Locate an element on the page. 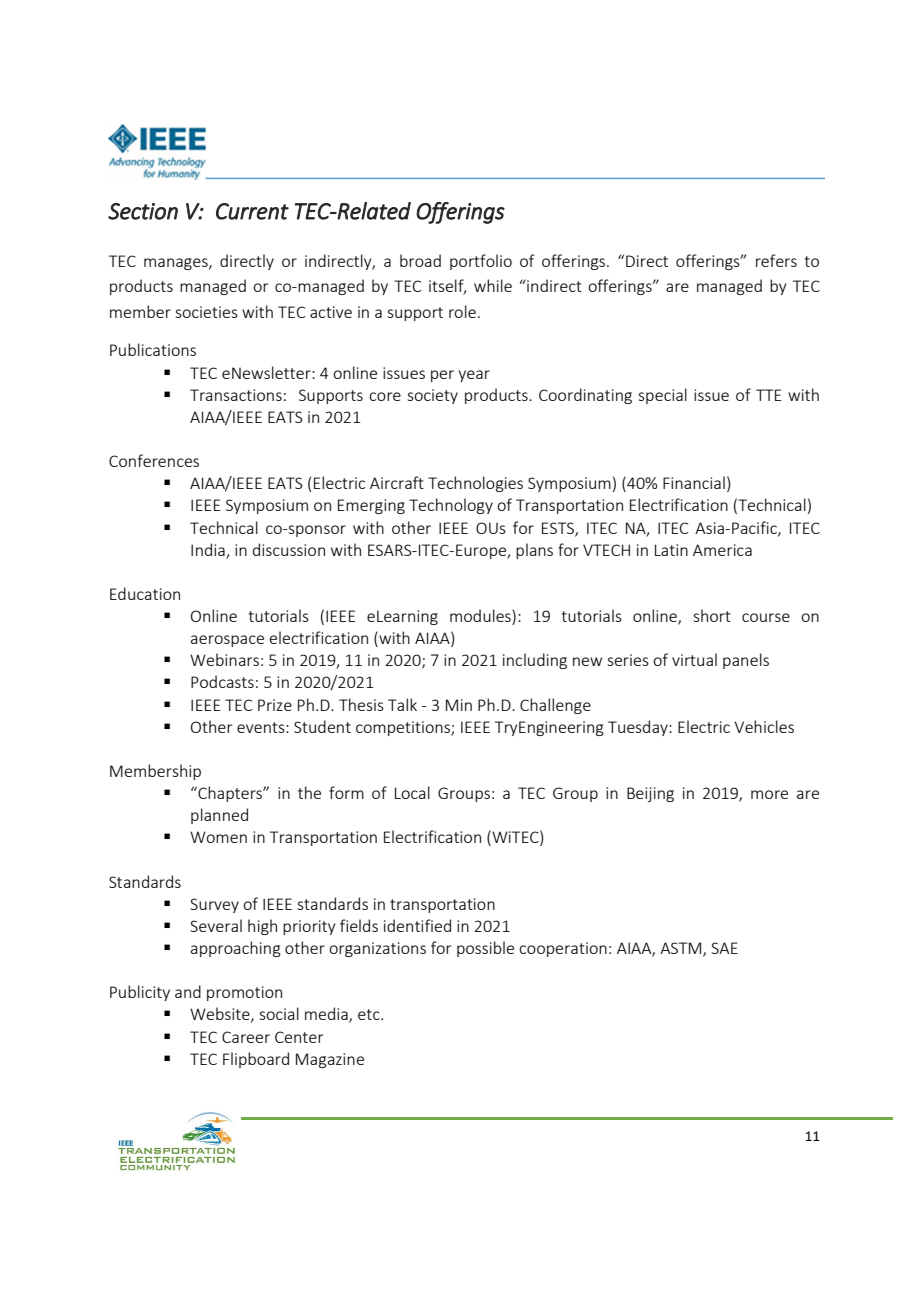 This document has width=924, height=1308. Current is located at coordinates (252, 211).
